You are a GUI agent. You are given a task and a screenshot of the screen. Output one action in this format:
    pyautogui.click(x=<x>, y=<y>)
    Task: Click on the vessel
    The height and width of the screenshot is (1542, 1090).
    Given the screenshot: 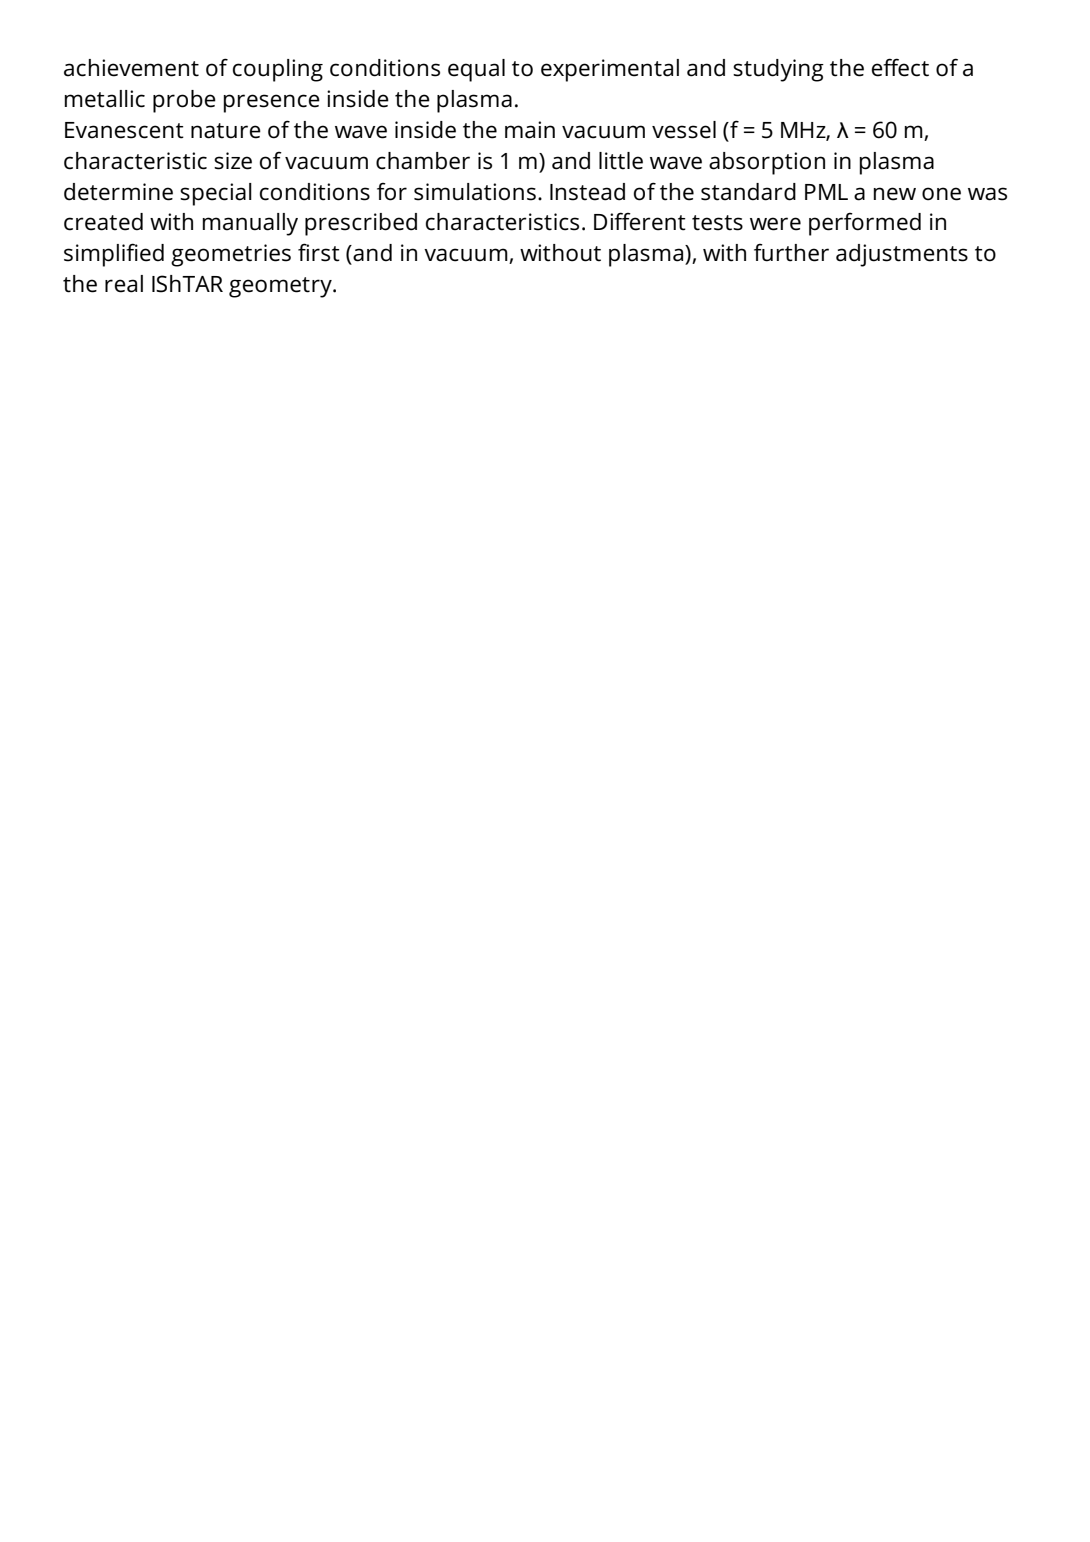 What is the action you would take?
    pyautogui.click(x=684, y=130)
